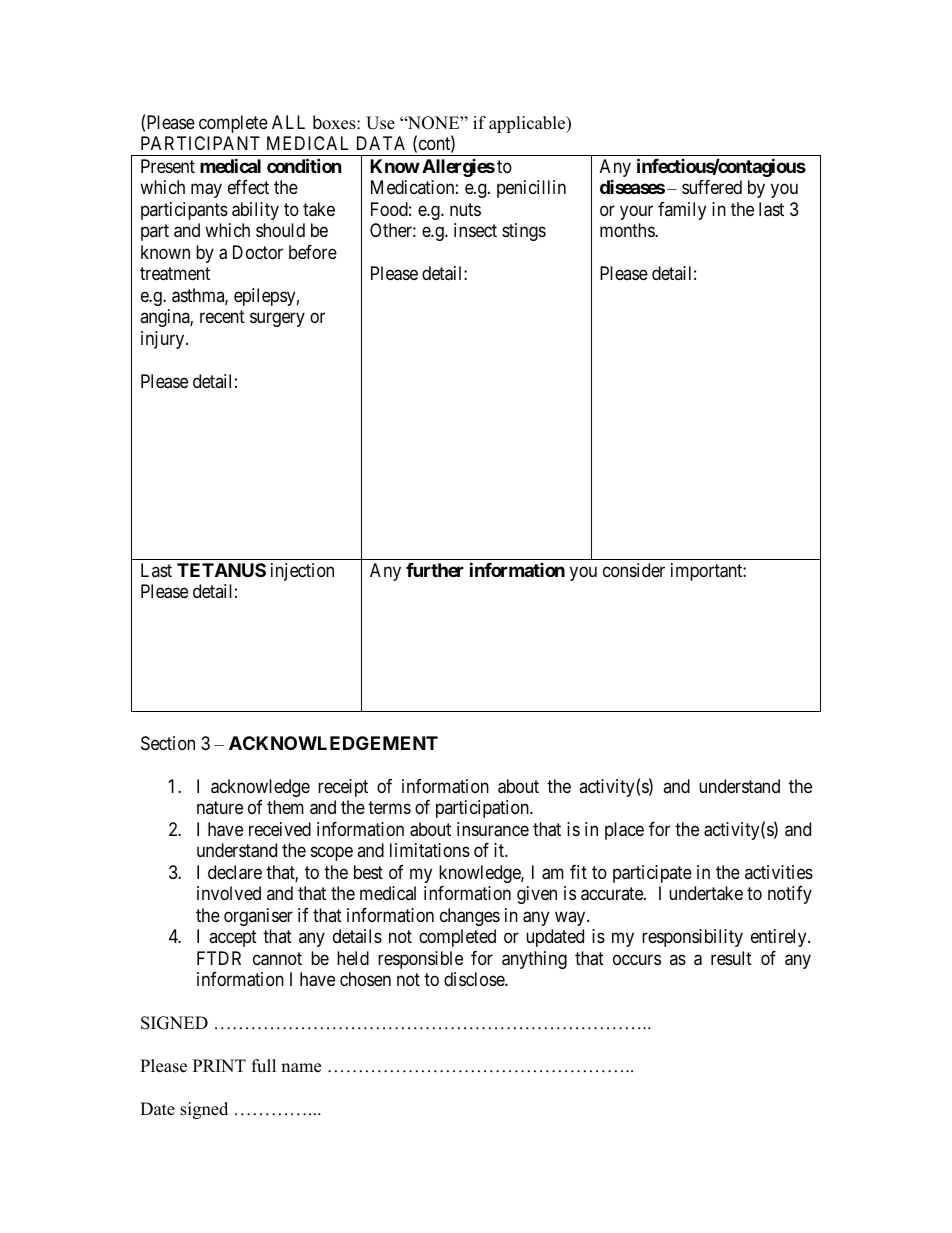  I want to click on Section, so click(168, 743).
